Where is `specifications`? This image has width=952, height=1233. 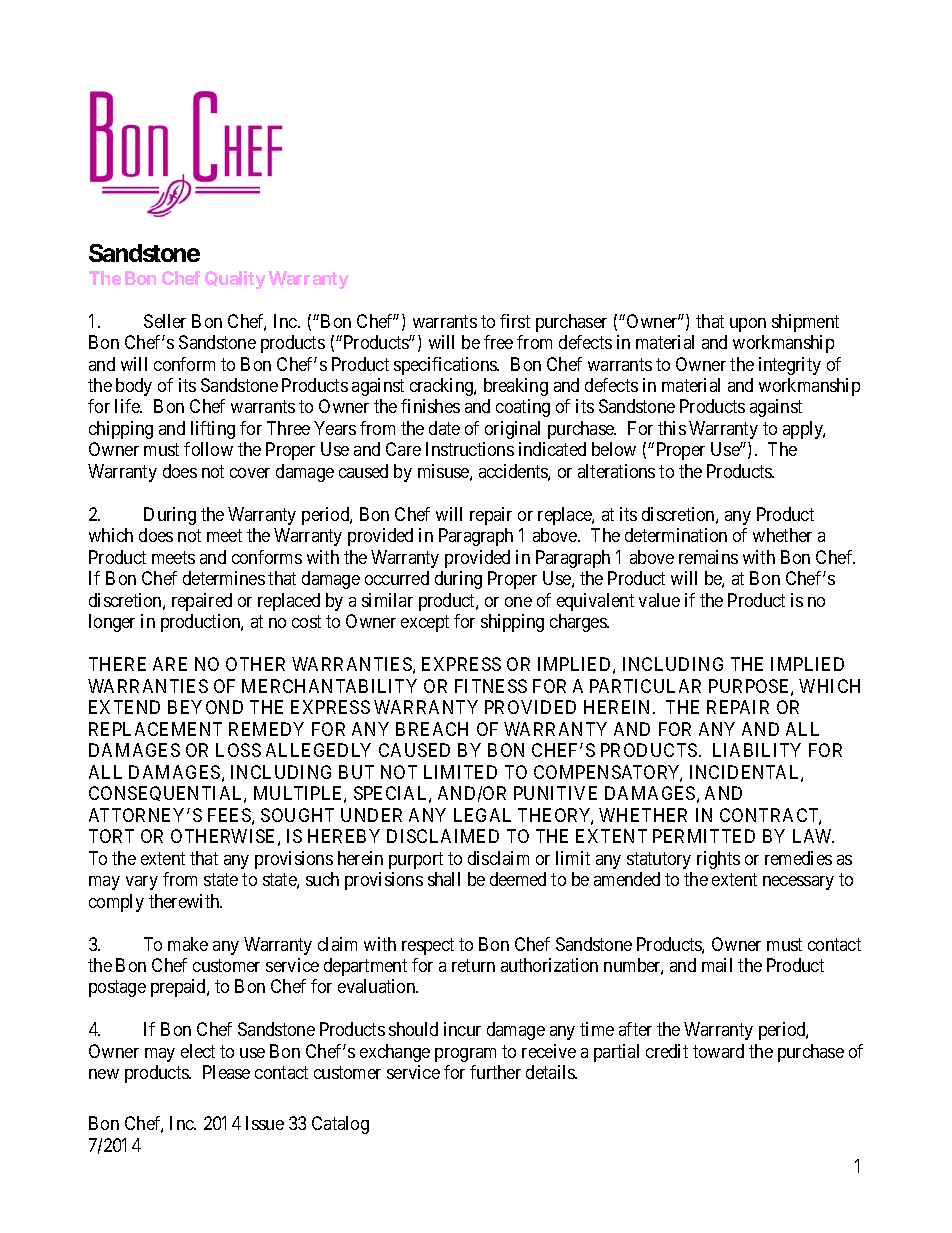
specifications is located at coordinates (446, 366).
